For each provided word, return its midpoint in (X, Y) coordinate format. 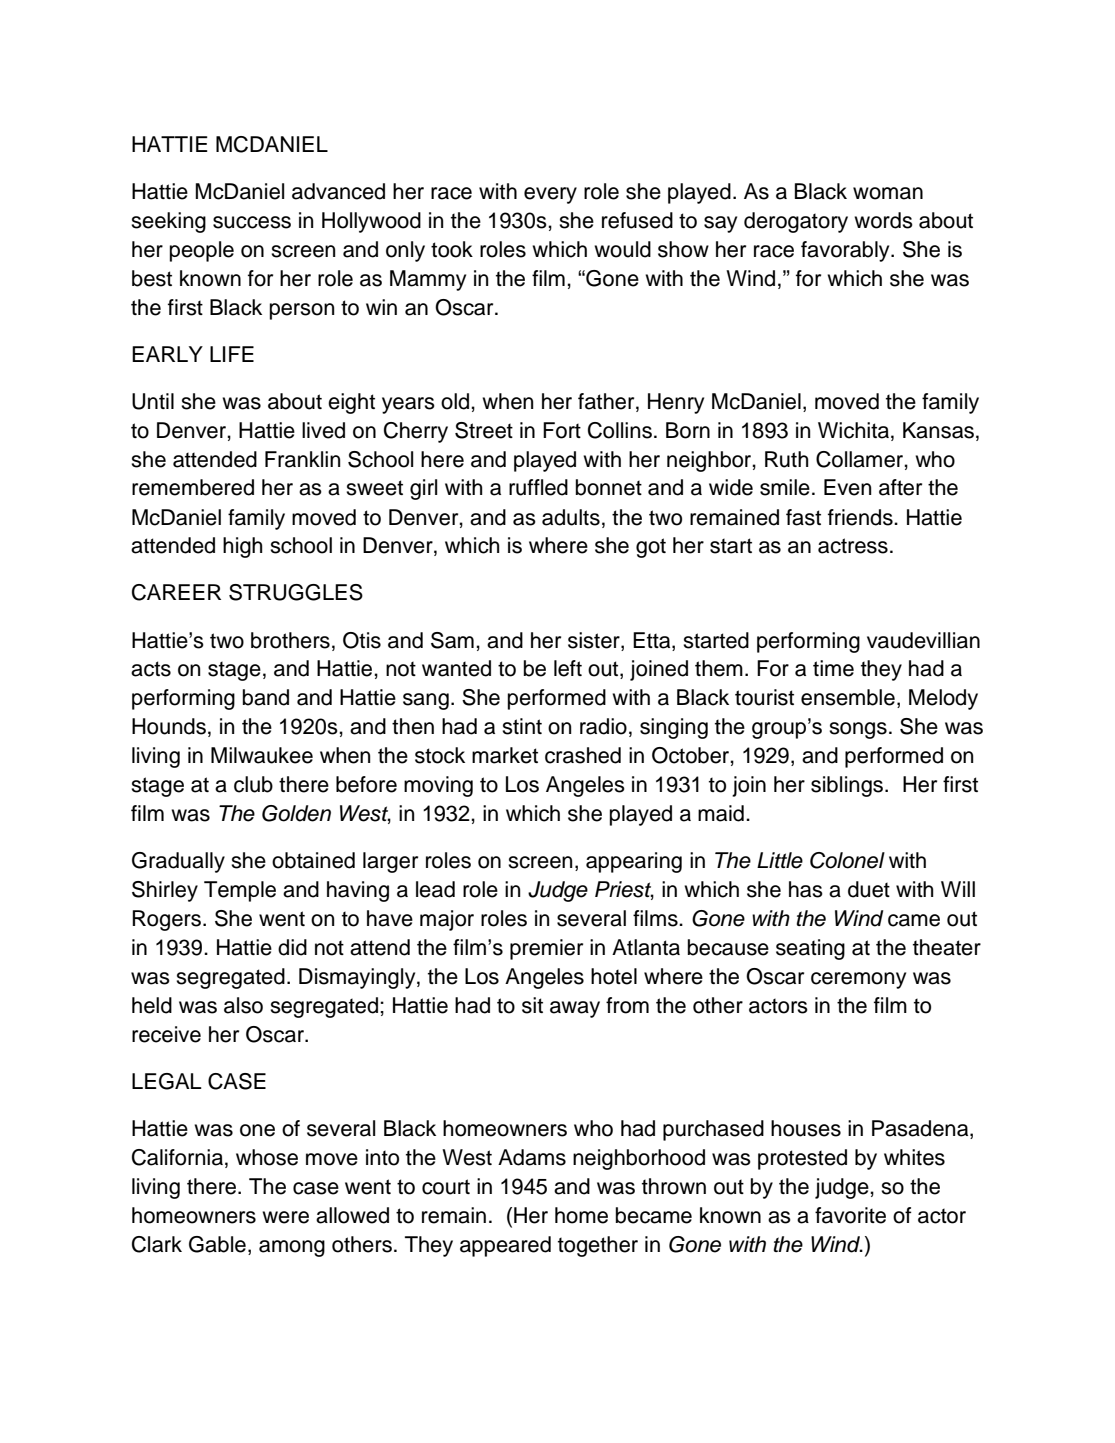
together (598, 1246)
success (252, 222)
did (292, 947)
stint (522, 726)
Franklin (302, 459)
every (550, 195)
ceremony (858, 980)
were (285, 1217)
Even (847, 487)
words (883, 220)
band (266, 697)
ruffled (538, 487)
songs (858, 730)
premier (546, 949)
